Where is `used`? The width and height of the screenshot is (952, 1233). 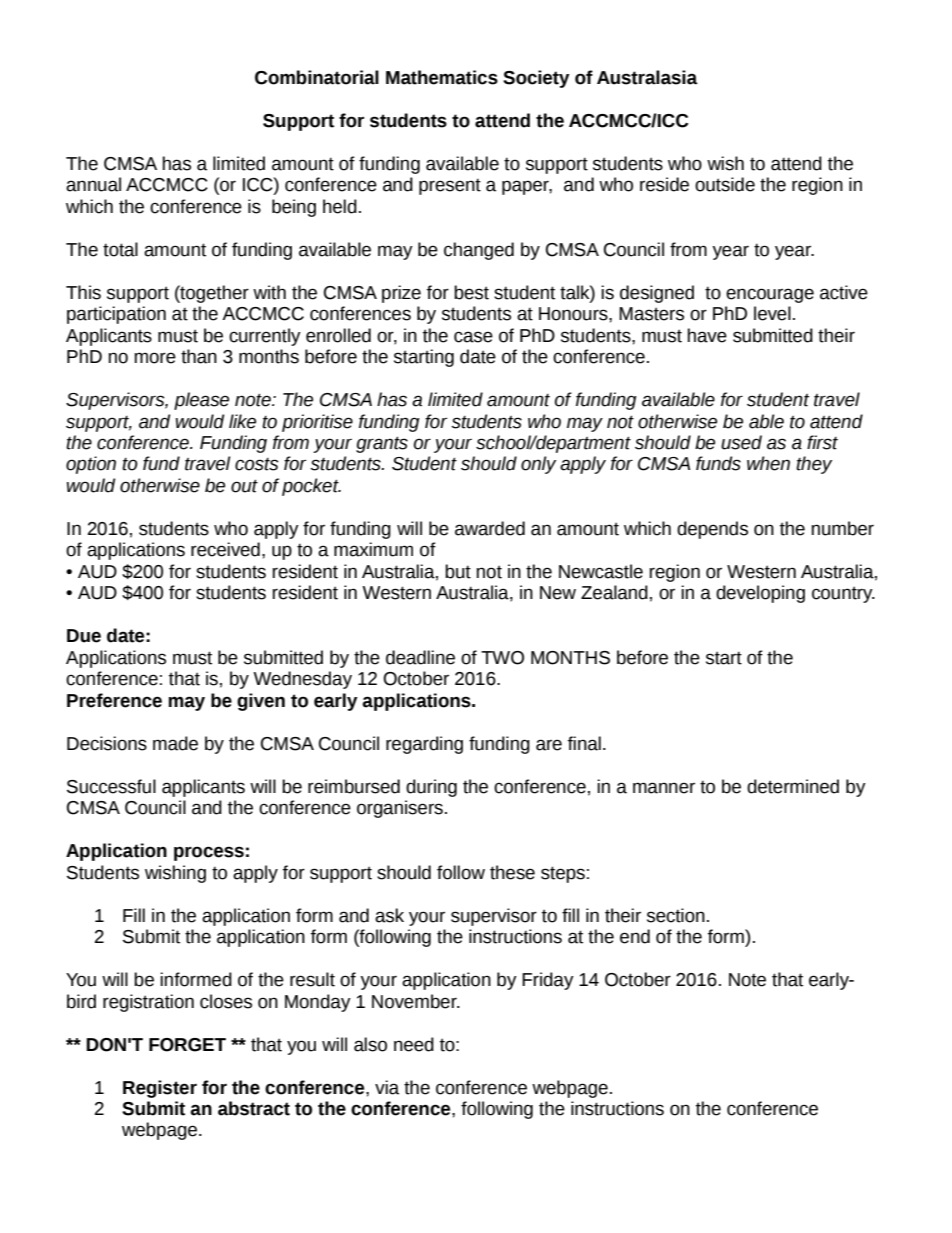 used is located at coordinates (741, 442).
